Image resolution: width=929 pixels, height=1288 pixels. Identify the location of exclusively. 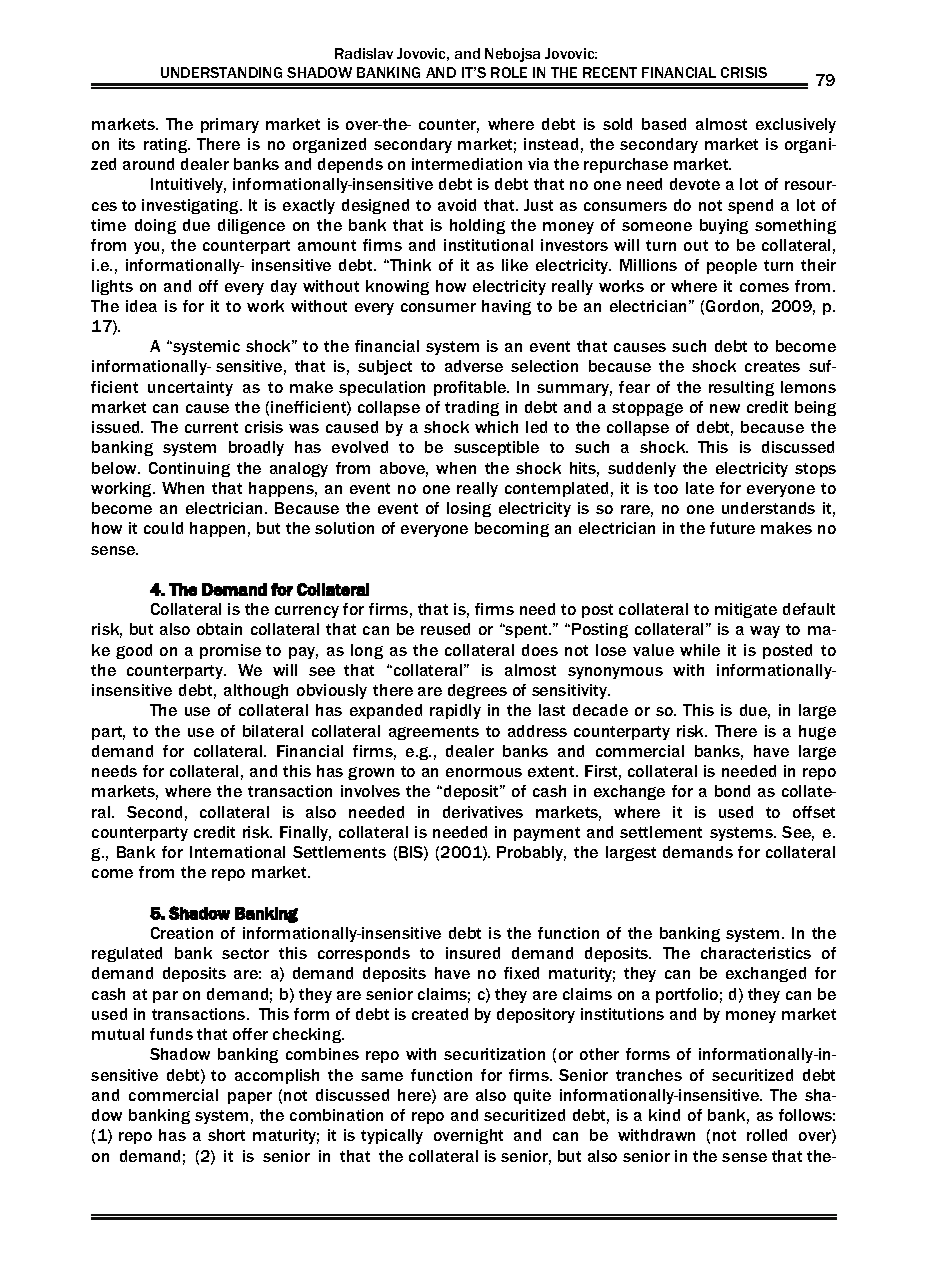
(796, 125).
